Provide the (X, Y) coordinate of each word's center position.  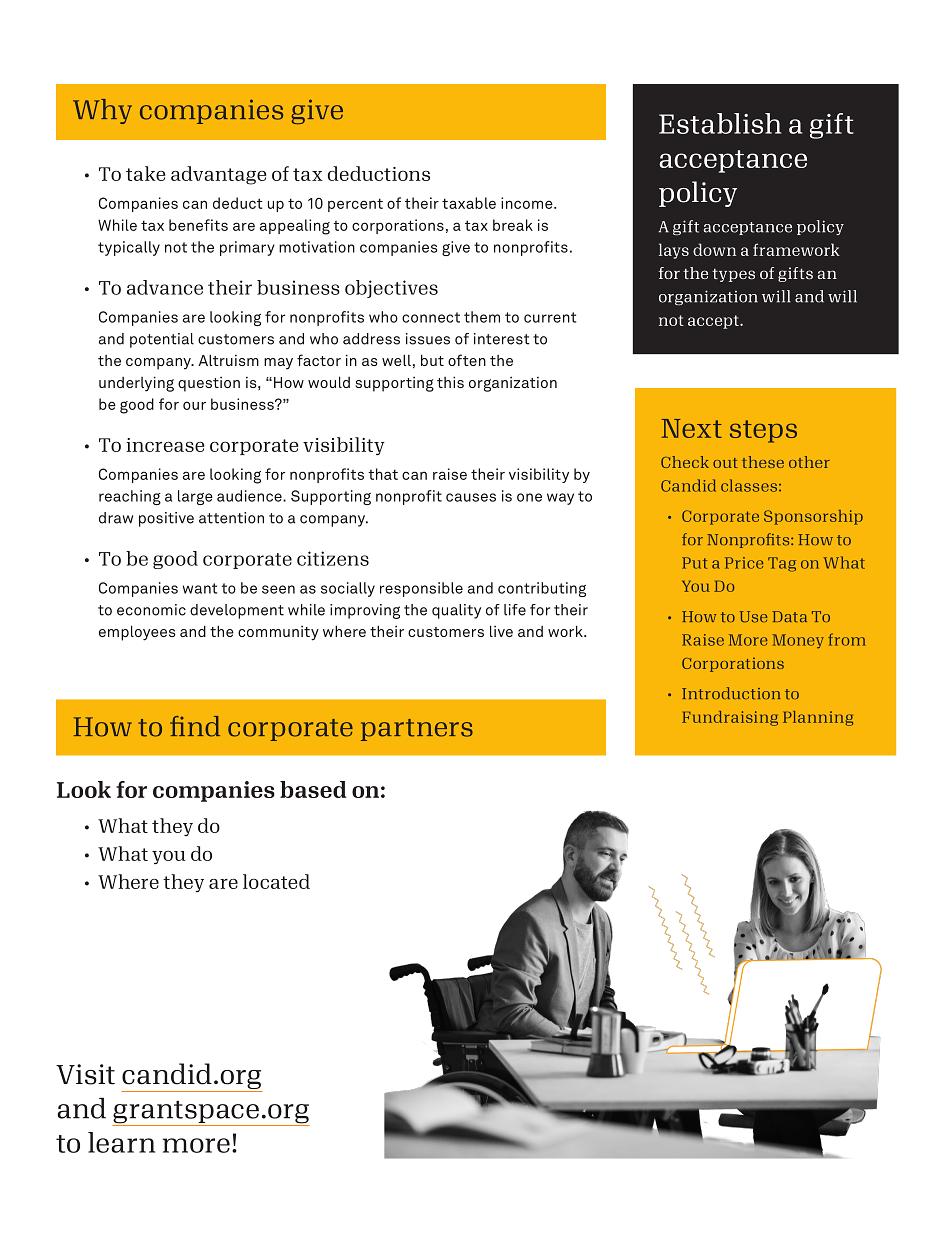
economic (151, 610)
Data (789, 616)
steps (763, 431)
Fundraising (730, 718)
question (209, 384)
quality (456, 611)
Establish (720, 123)
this (450, 382)
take (145, 173)
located (276, 881)
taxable (469, 203)
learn (121, 1142)
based (313, 789)
